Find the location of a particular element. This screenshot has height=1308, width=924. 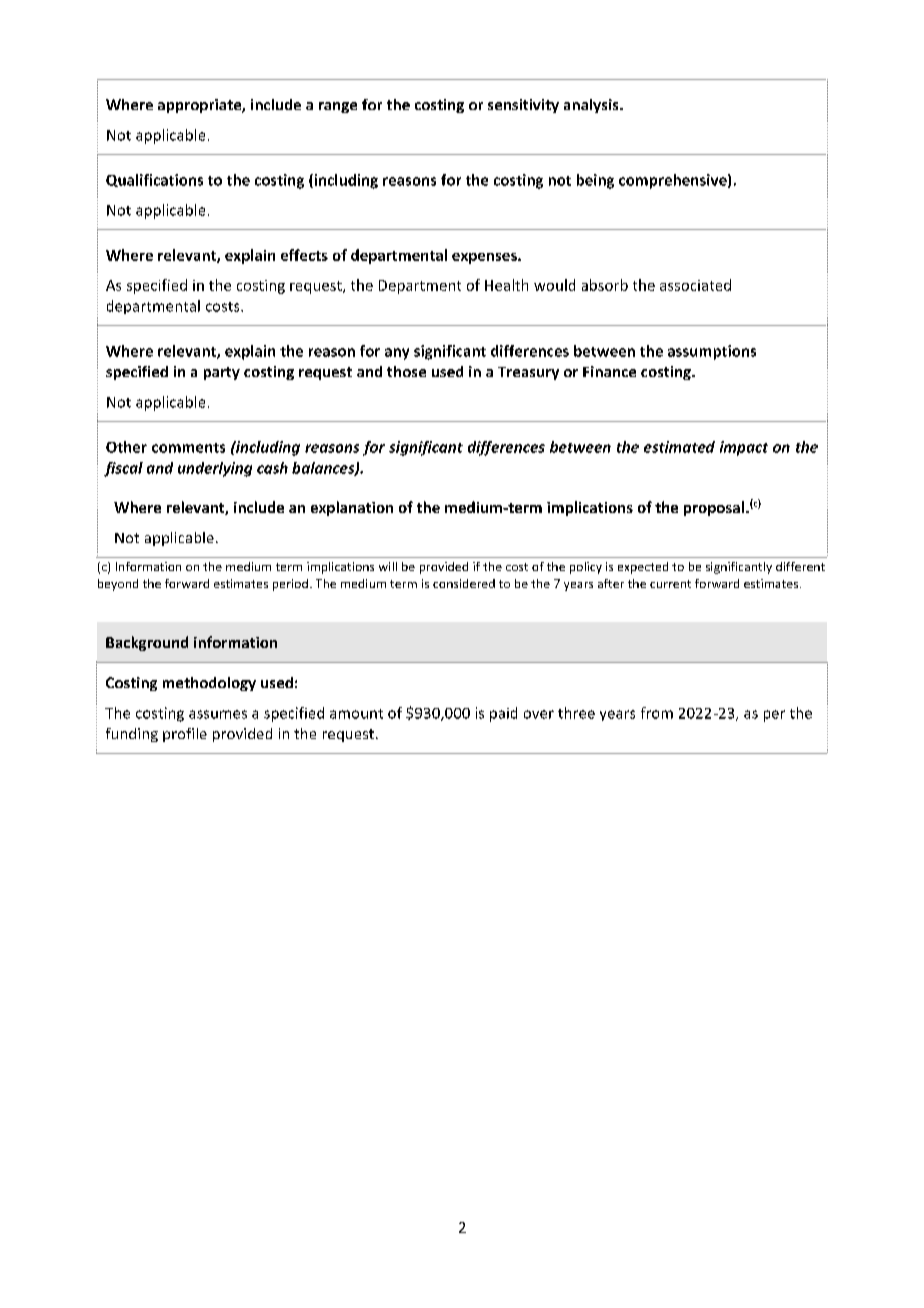

analysis is located at coordinates (592, 106).
